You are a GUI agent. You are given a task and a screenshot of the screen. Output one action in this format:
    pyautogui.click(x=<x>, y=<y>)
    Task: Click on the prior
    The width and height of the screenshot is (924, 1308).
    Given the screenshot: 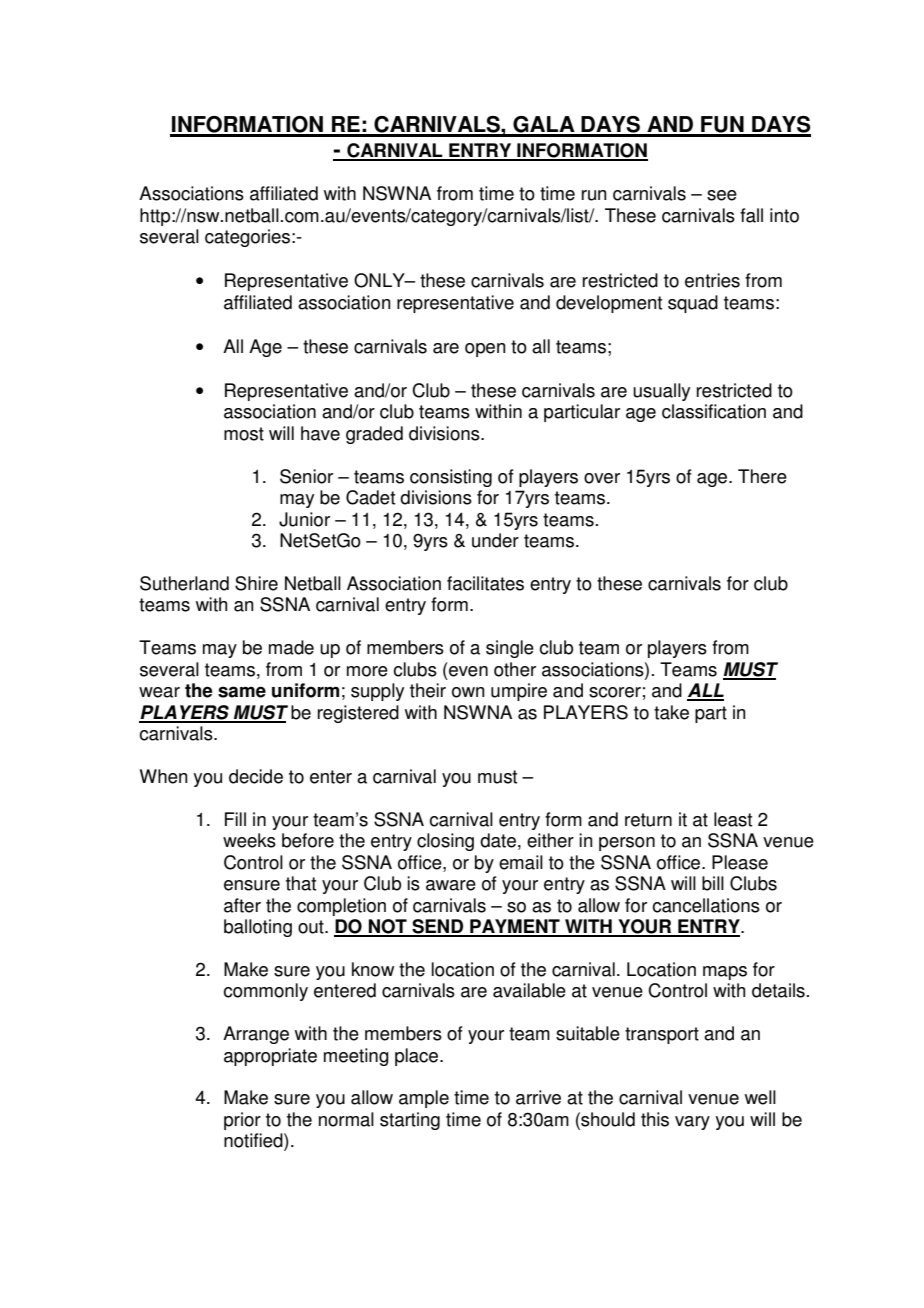 What is the action you would take?
    pyautogui.click(x=242, y=1121)
